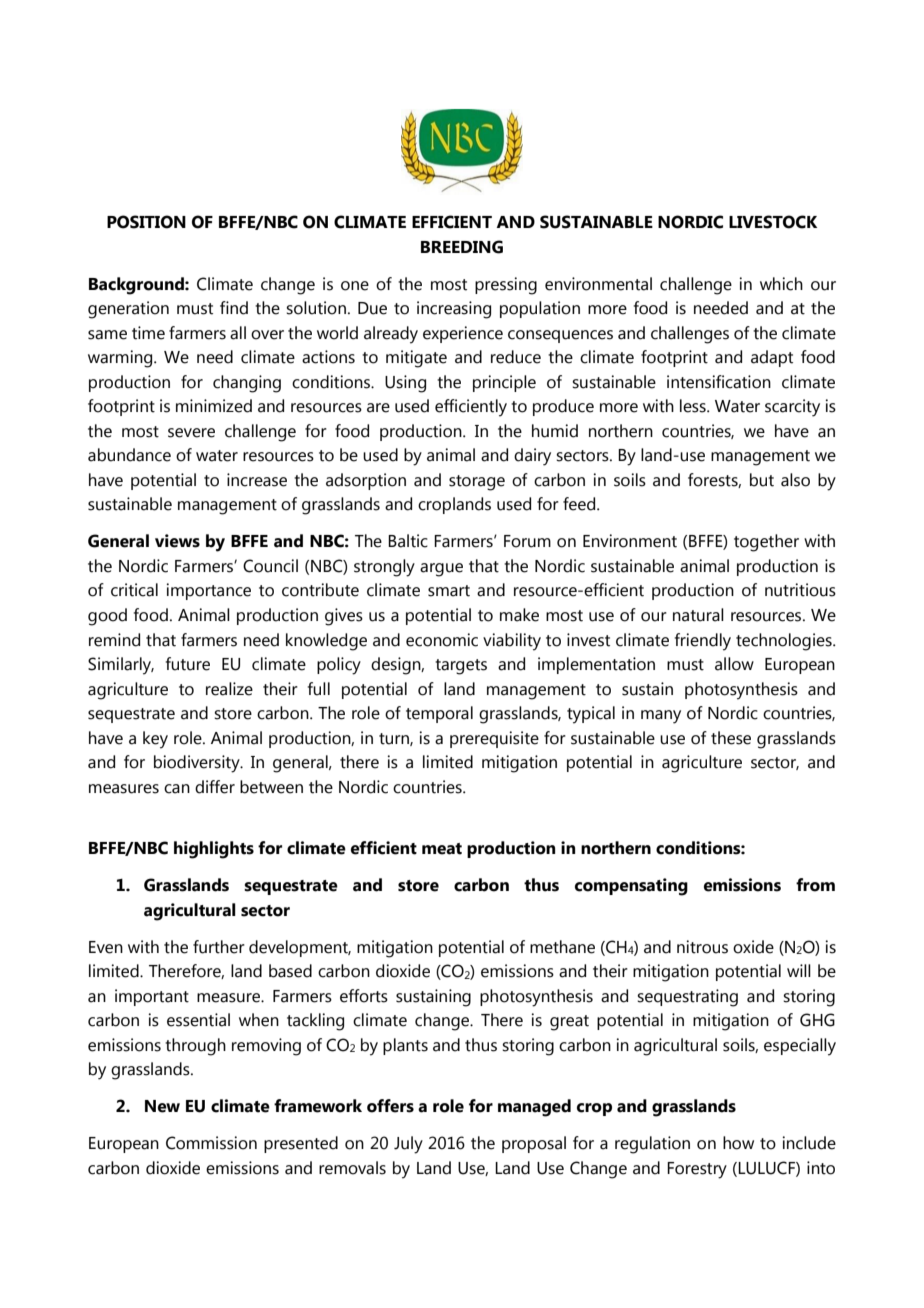 This image has height=1308, width=924. I want to click on LIVESTOCK, so click(773, 222).
